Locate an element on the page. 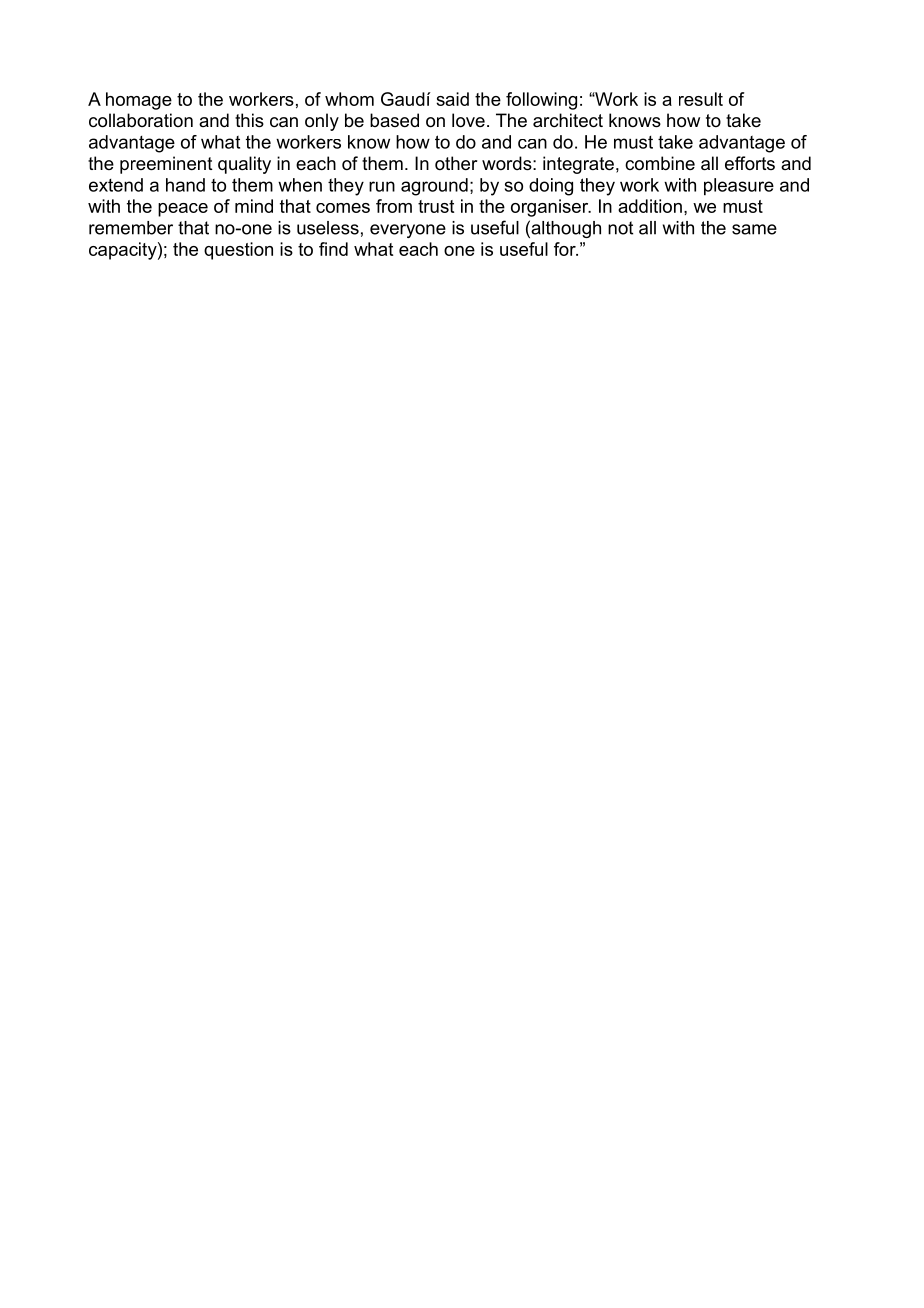 The height and width of the page is (1308, 924). result is located at coordinates (701, 99).
